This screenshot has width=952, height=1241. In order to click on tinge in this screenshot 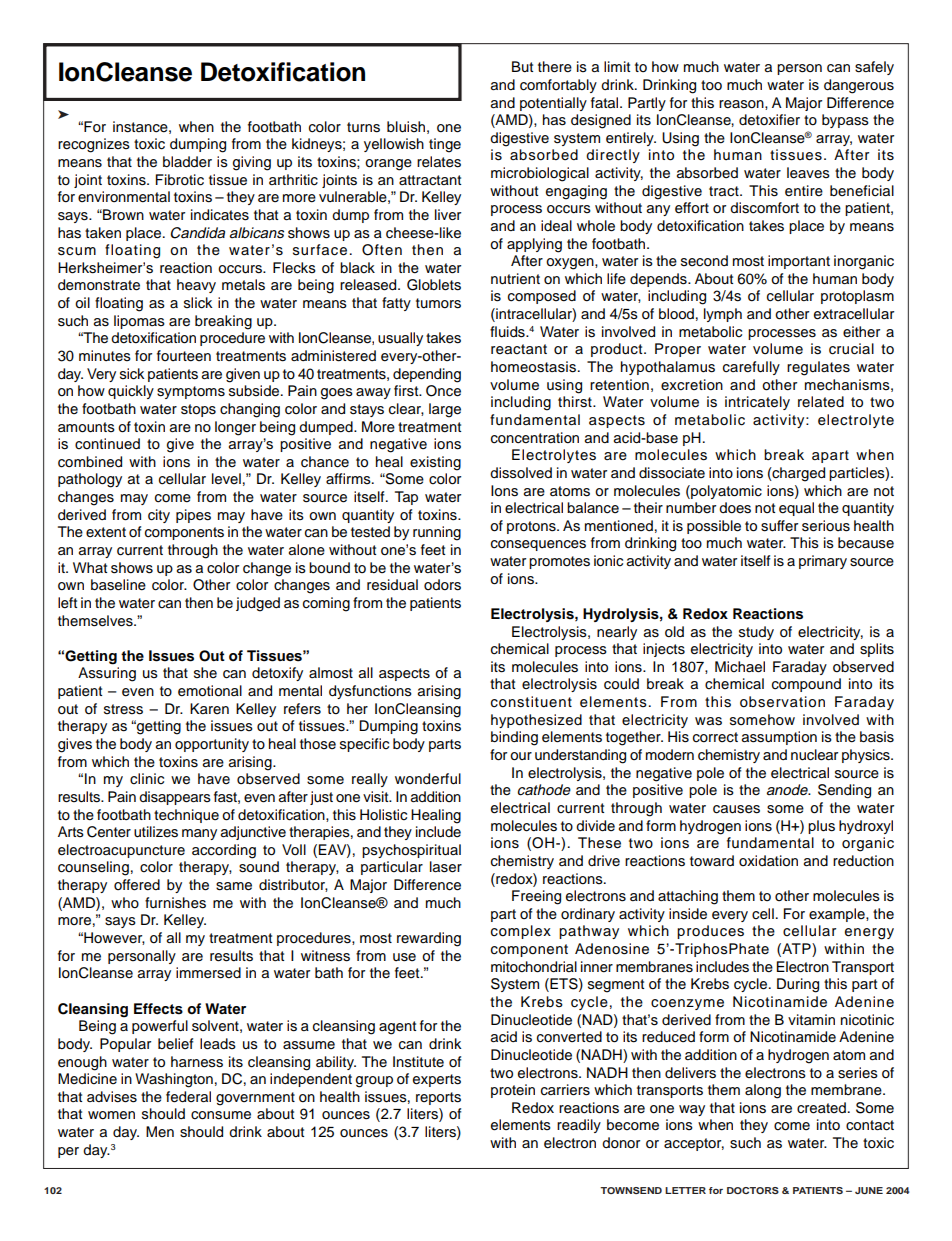, I will do `click(445, 145)`.
